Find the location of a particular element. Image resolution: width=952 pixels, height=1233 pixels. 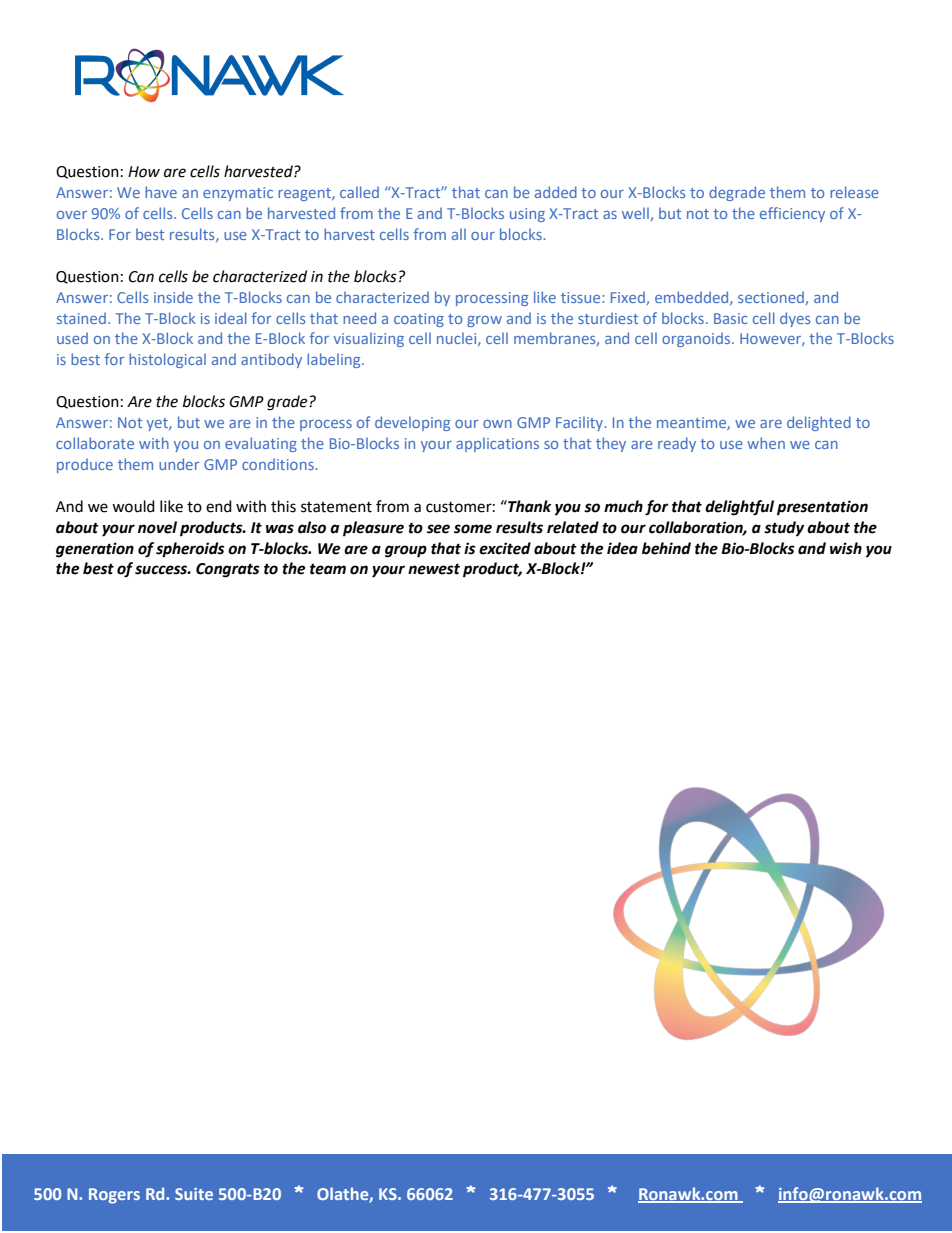

using is located at coordinates (527, 215).
